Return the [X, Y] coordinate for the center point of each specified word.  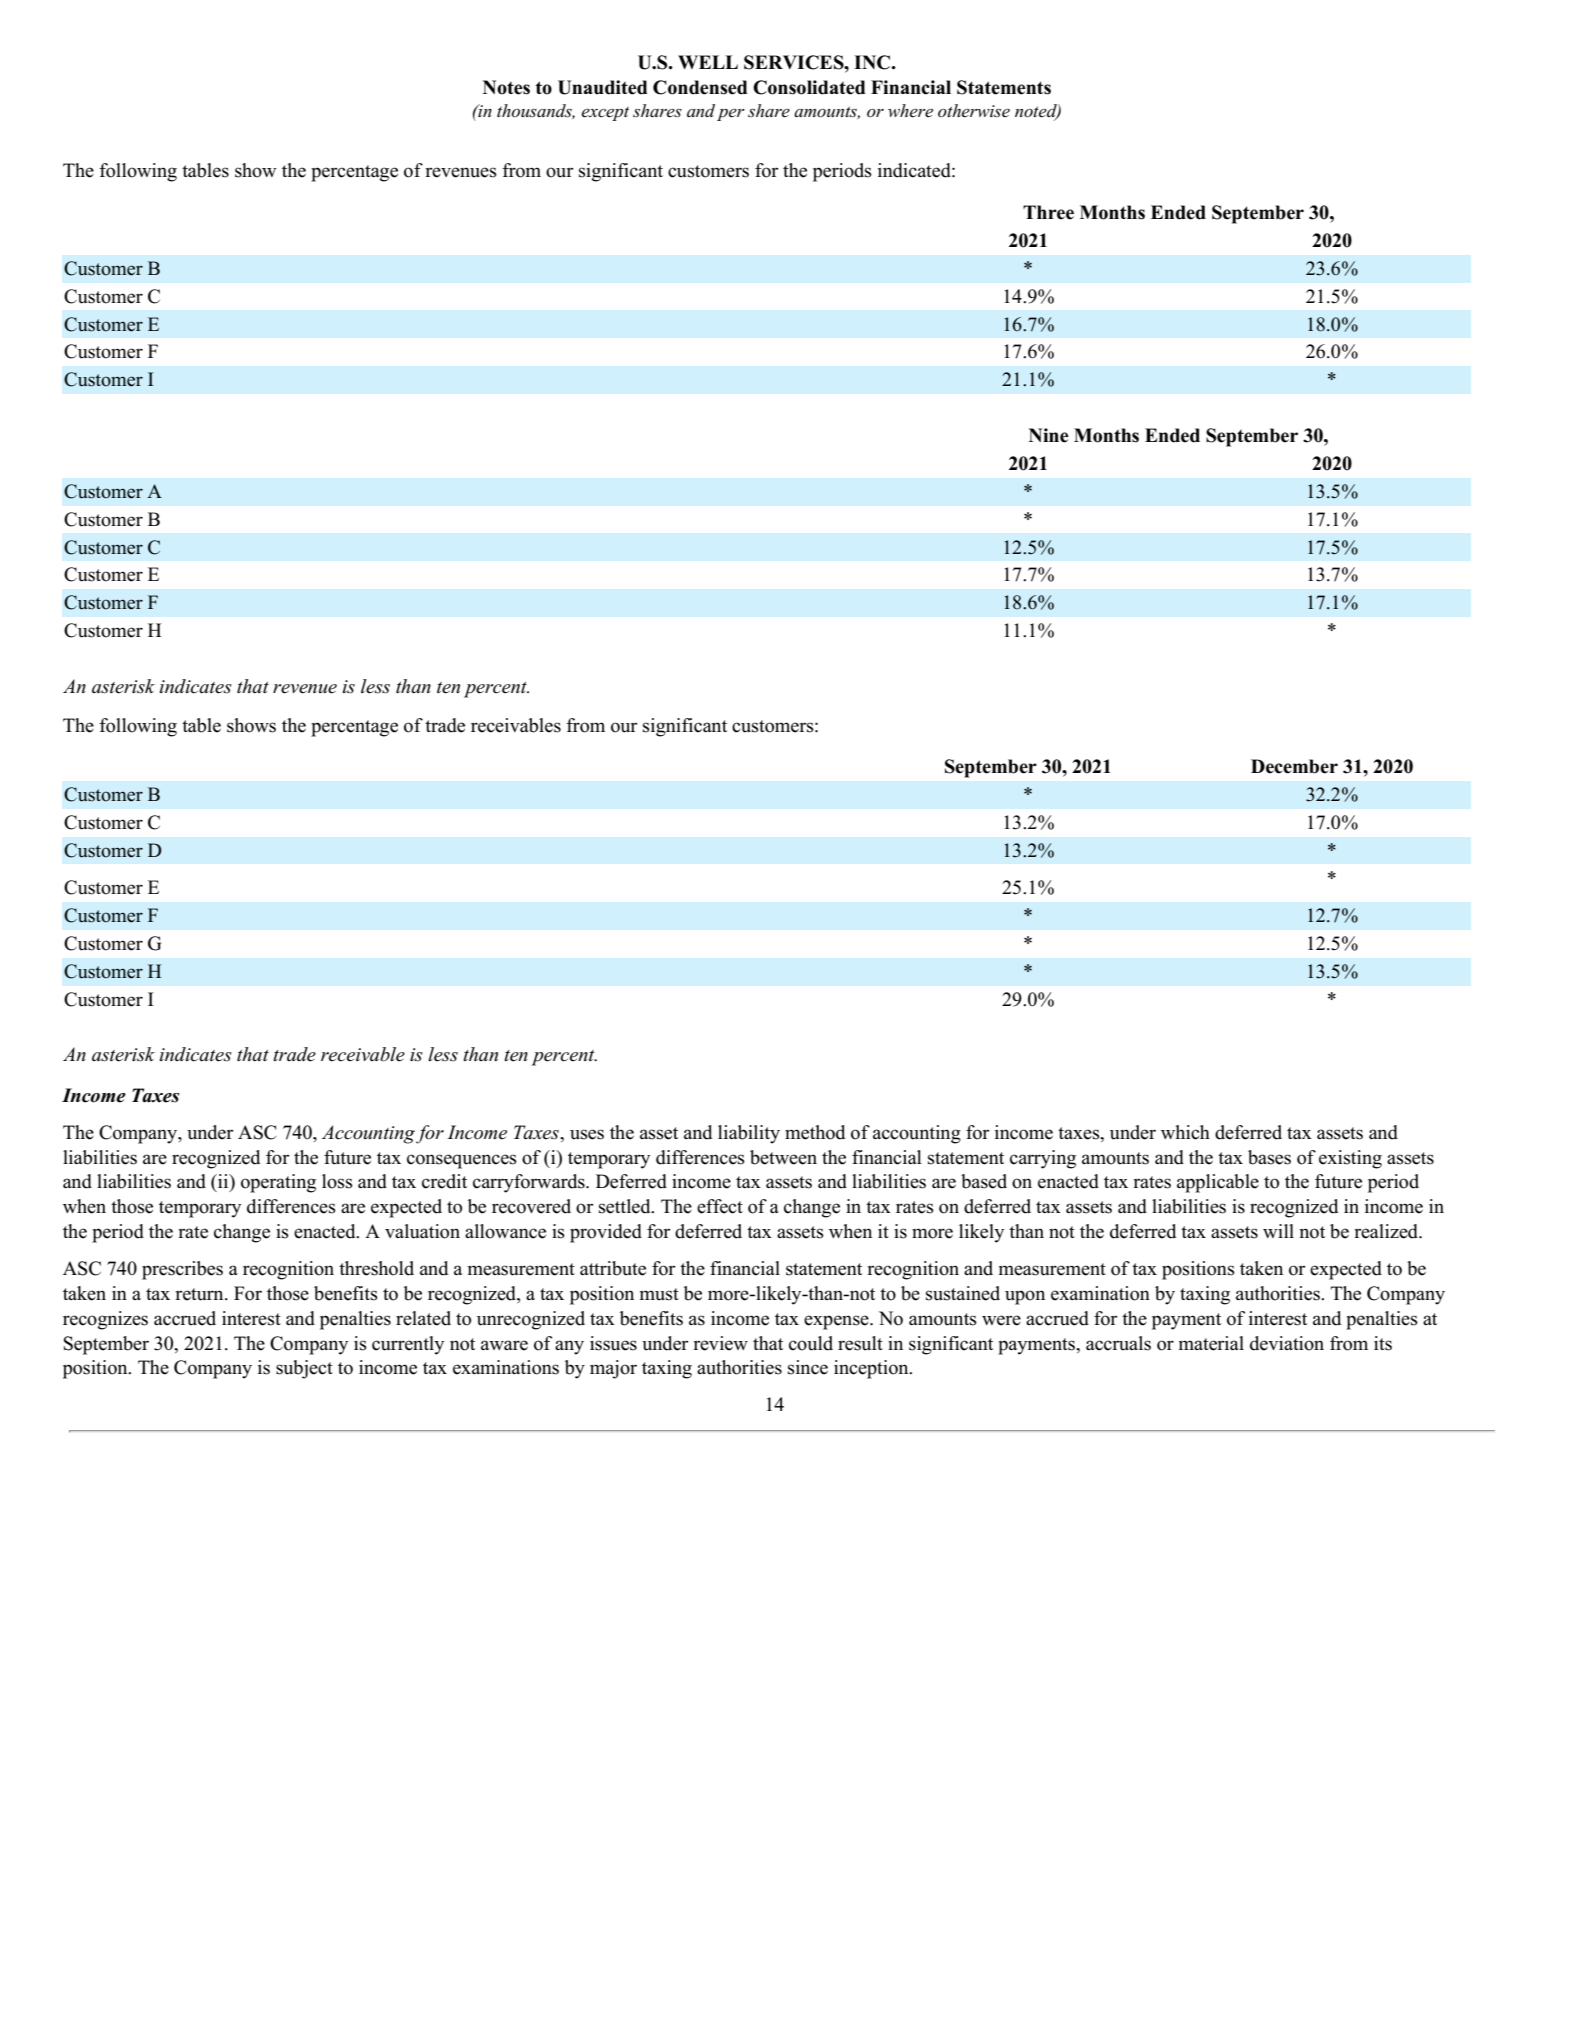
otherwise [974, 111]
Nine [1049, 435]
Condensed [700, 87]
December [1294, 766]
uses [587, 1134]
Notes [506, 87]
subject [304, 1369]
